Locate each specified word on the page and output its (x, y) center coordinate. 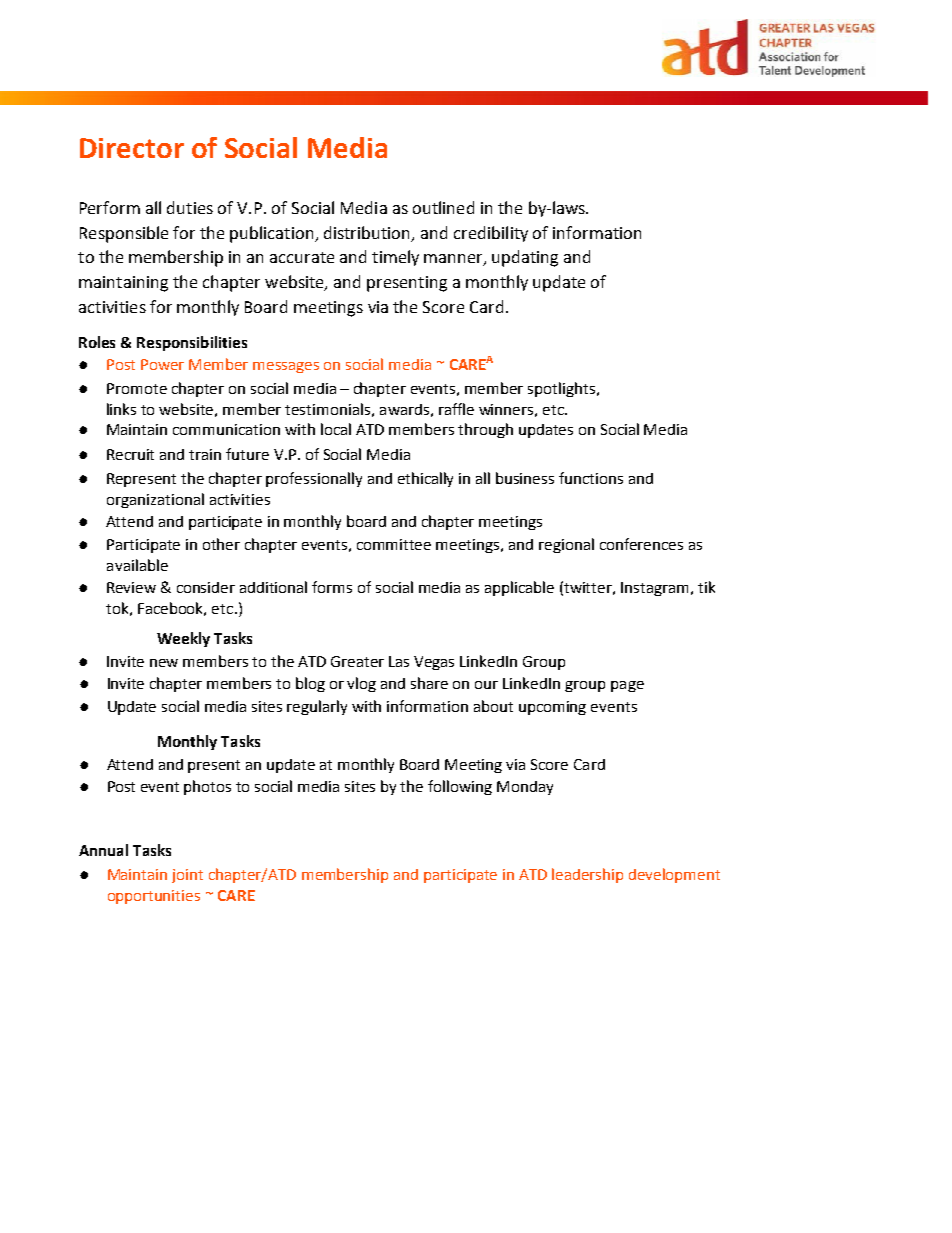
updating (525, 258)
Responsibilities (192, 343)
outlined (443, 207)
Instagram (654, 589)
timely (395, 258)
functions (591, 478)
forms (332, 587)
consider (206, 587)
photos (207, 787)
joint (187, 876)
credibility (491, 234)
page (627, 686)
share (429, 683)
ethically (425, 479)
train (205, 454)
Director (132, 148)
